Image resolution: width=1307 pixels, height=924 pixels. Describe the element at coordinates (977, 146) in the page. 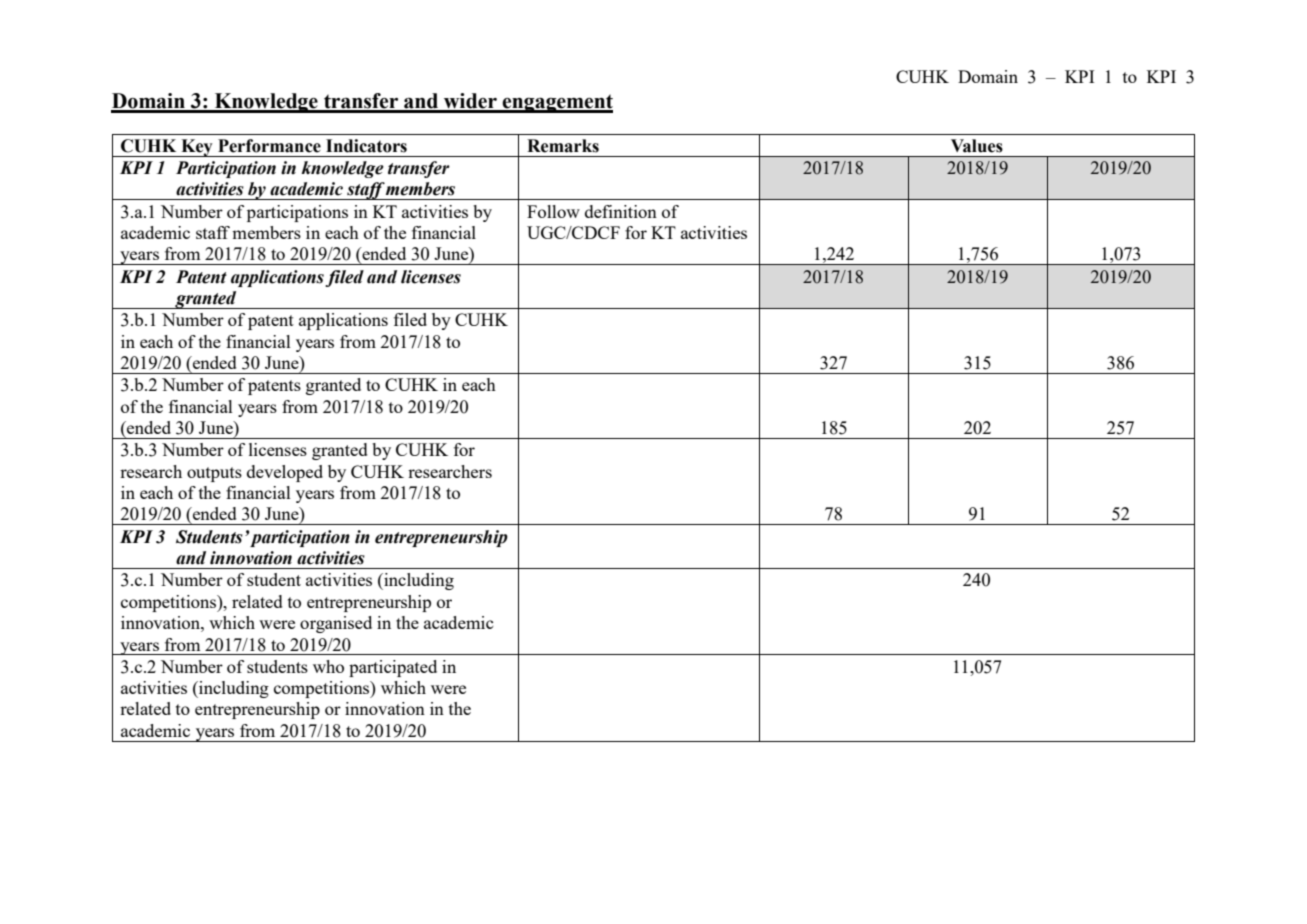

I see `Values` at that location.
